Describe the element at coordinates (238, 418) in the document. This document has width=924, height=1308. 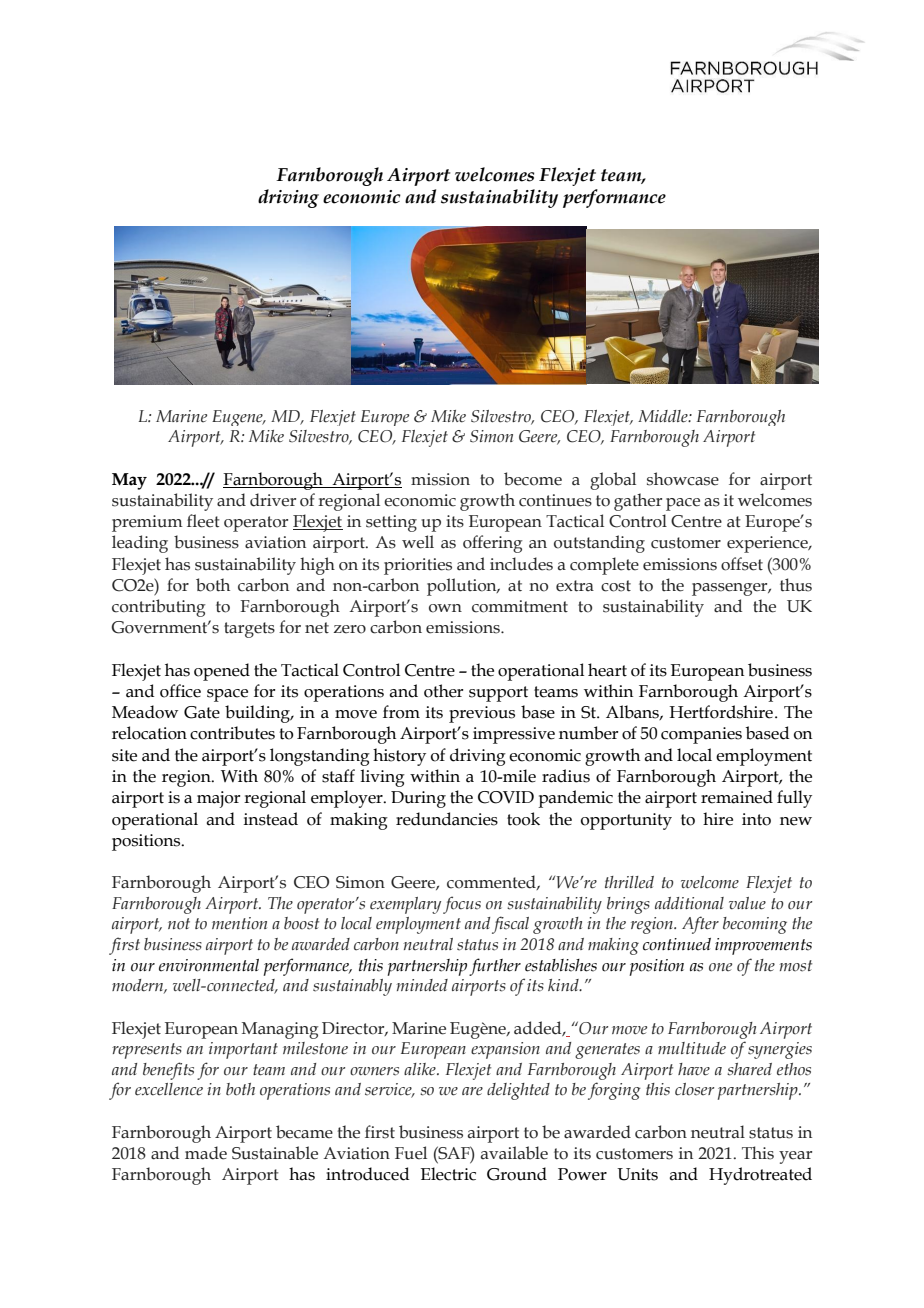
I see `Eugene` at that location.
